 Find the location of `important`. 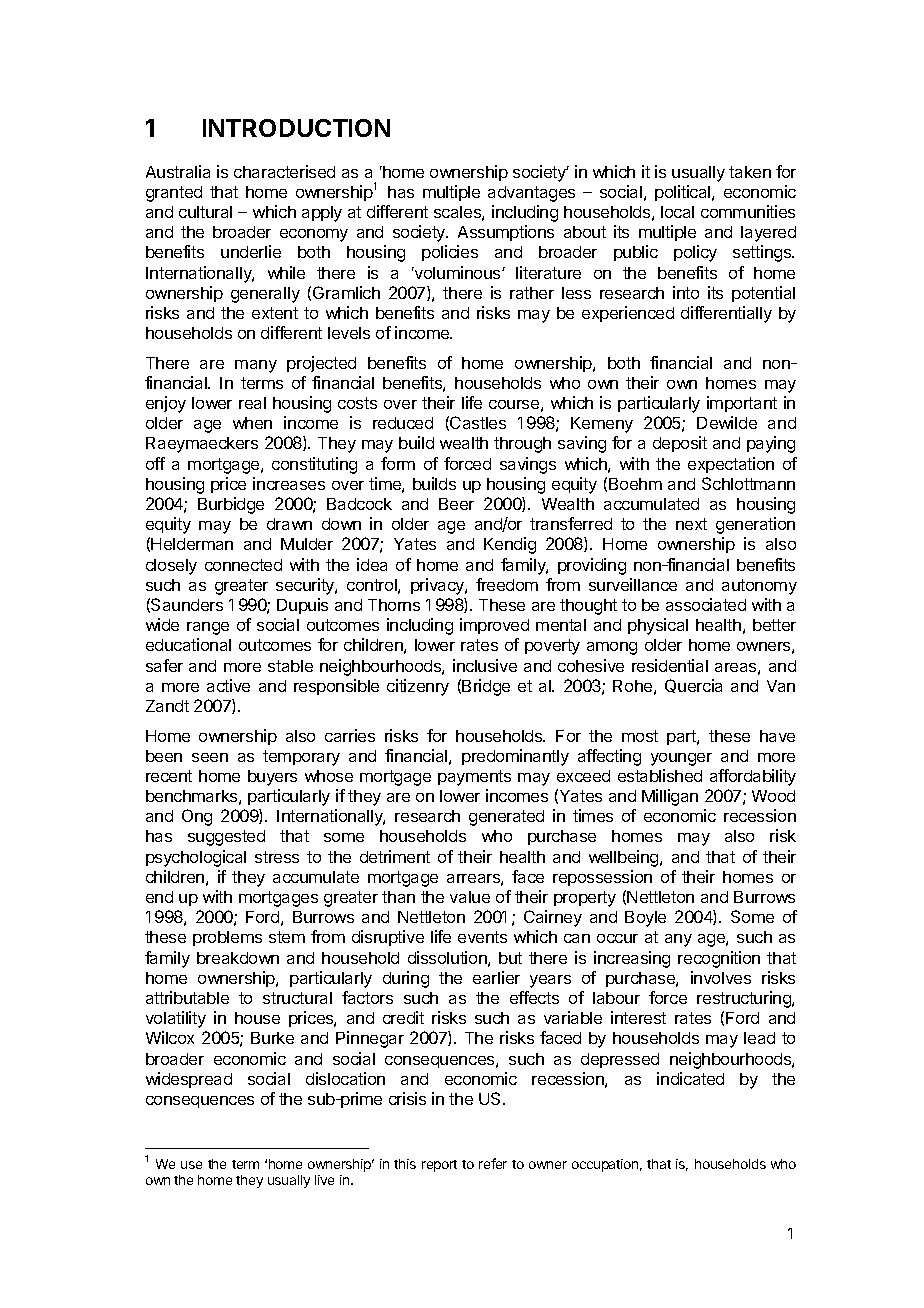

important is located at coordinates (742, 404).
